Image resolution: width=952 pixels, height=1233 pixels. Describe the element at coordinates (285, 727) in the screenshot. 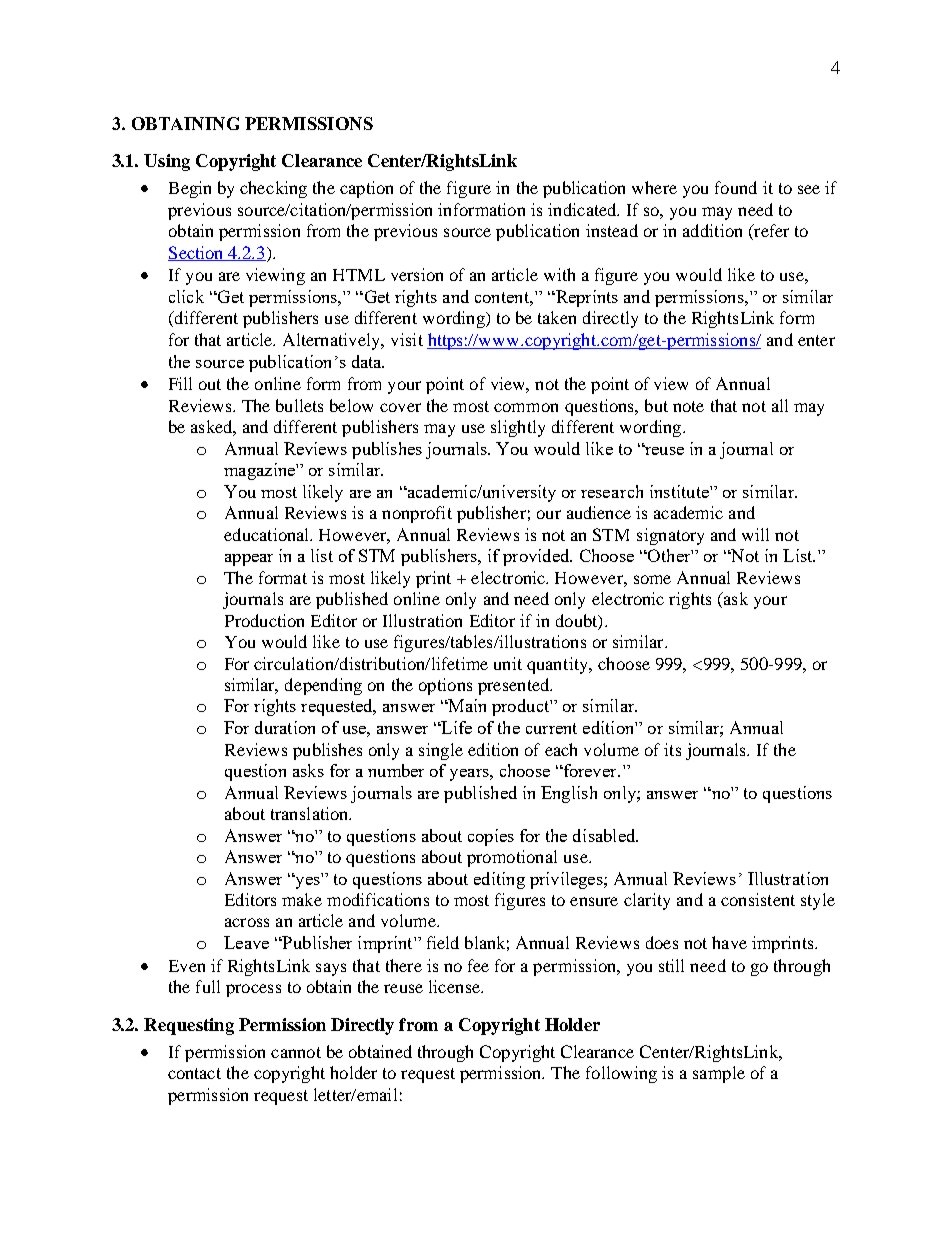

I see `duration` at that location.
